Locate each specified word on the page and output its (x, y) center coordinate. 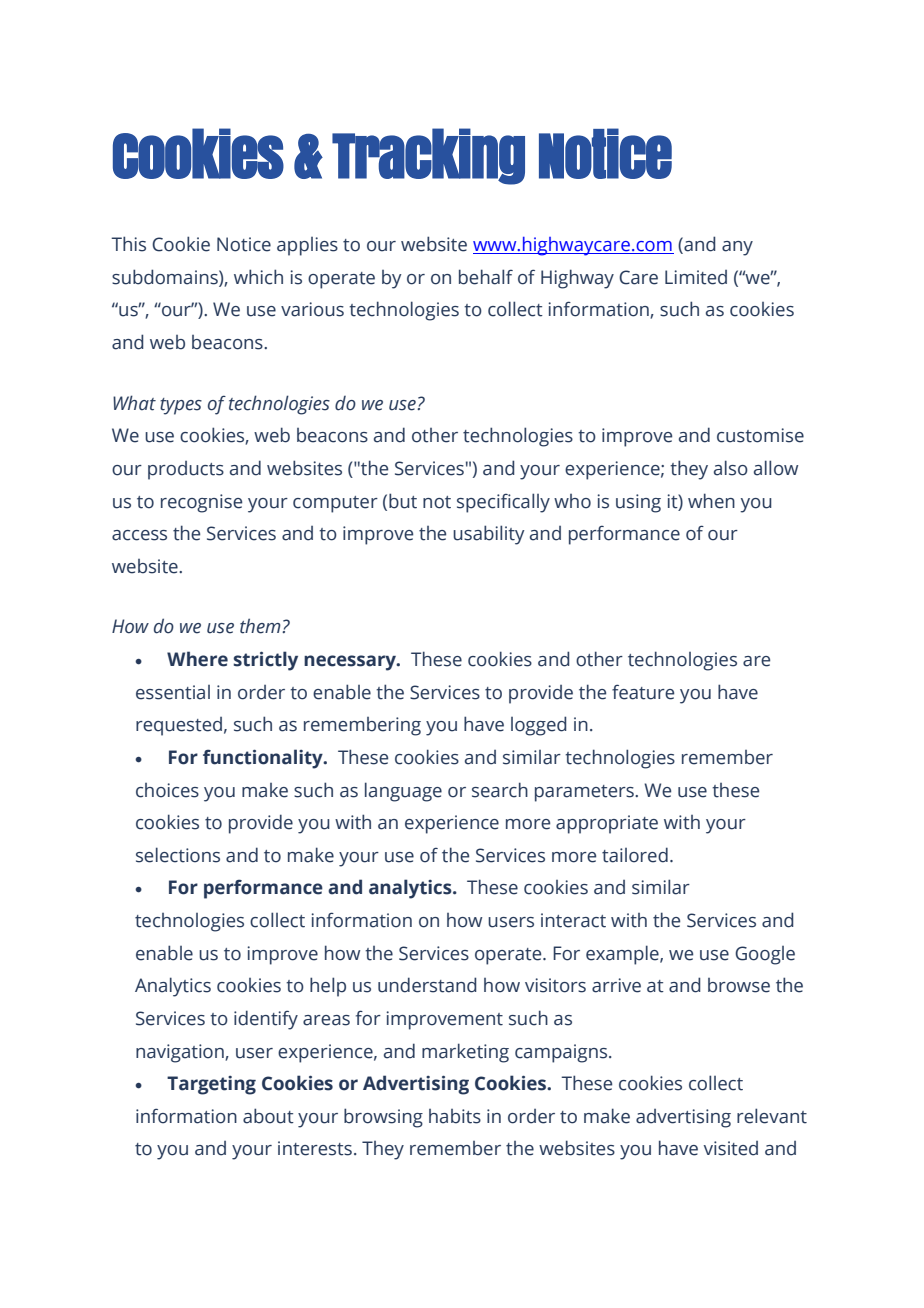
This (128, 244)
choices (167, 790)
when (711, 501)
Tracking (428, 156)
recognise (201, 503)
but (403, 501)
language (403, 792)
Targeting (211, 1085)
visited (731, 1148)
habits (455, 1116)
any (737, 248)
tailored (635, 855)
